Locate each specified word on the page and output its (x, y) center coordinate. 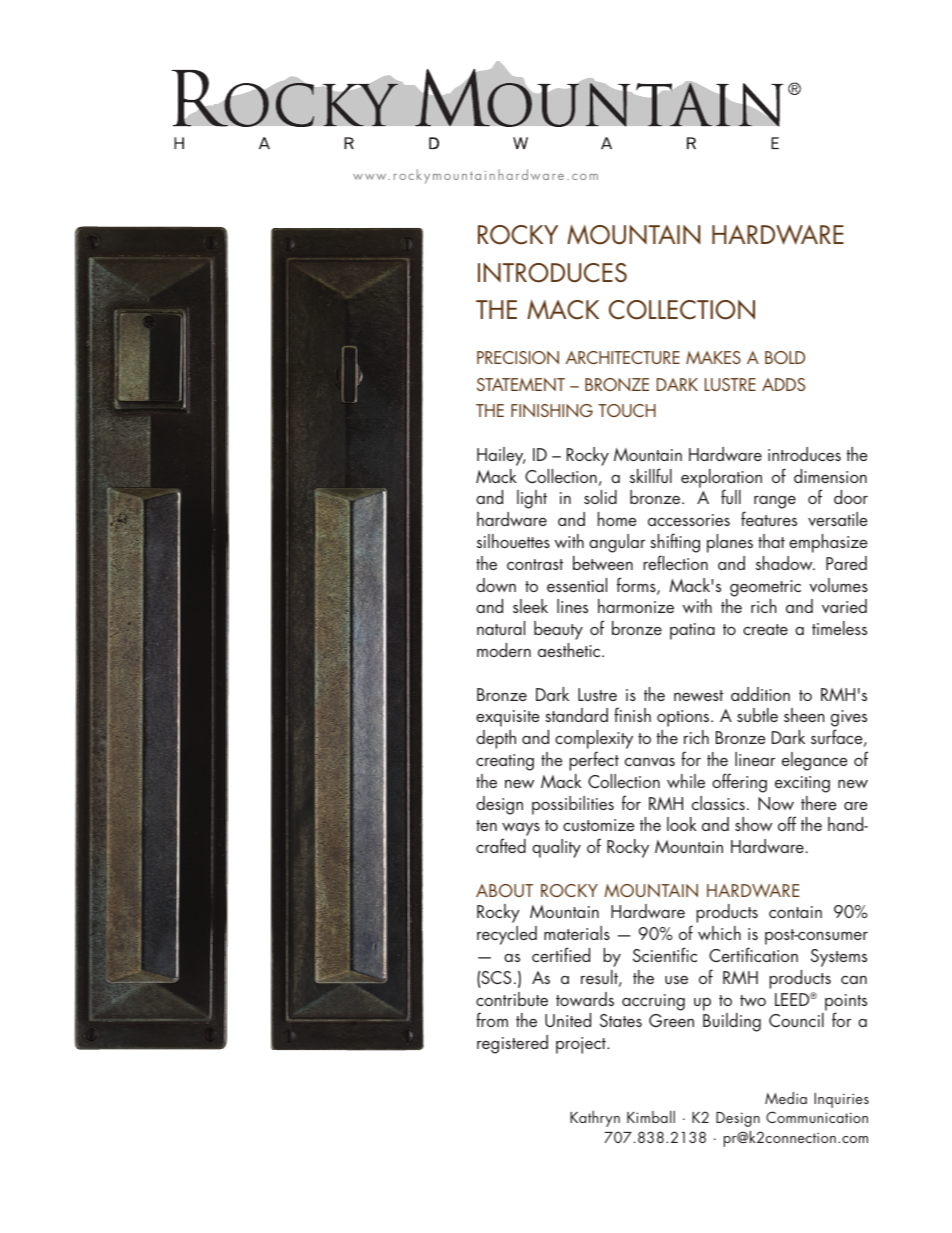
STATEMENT (521, 384)
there (818, 803)
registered (512, 1044)
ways (521, 831)
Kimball (651, 1117)
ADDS (783, 384)
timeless (839, 628)
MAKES (713, 357)
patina (692, 631)
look (682, 824)
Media (786, 1098)
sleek (530, 606)
